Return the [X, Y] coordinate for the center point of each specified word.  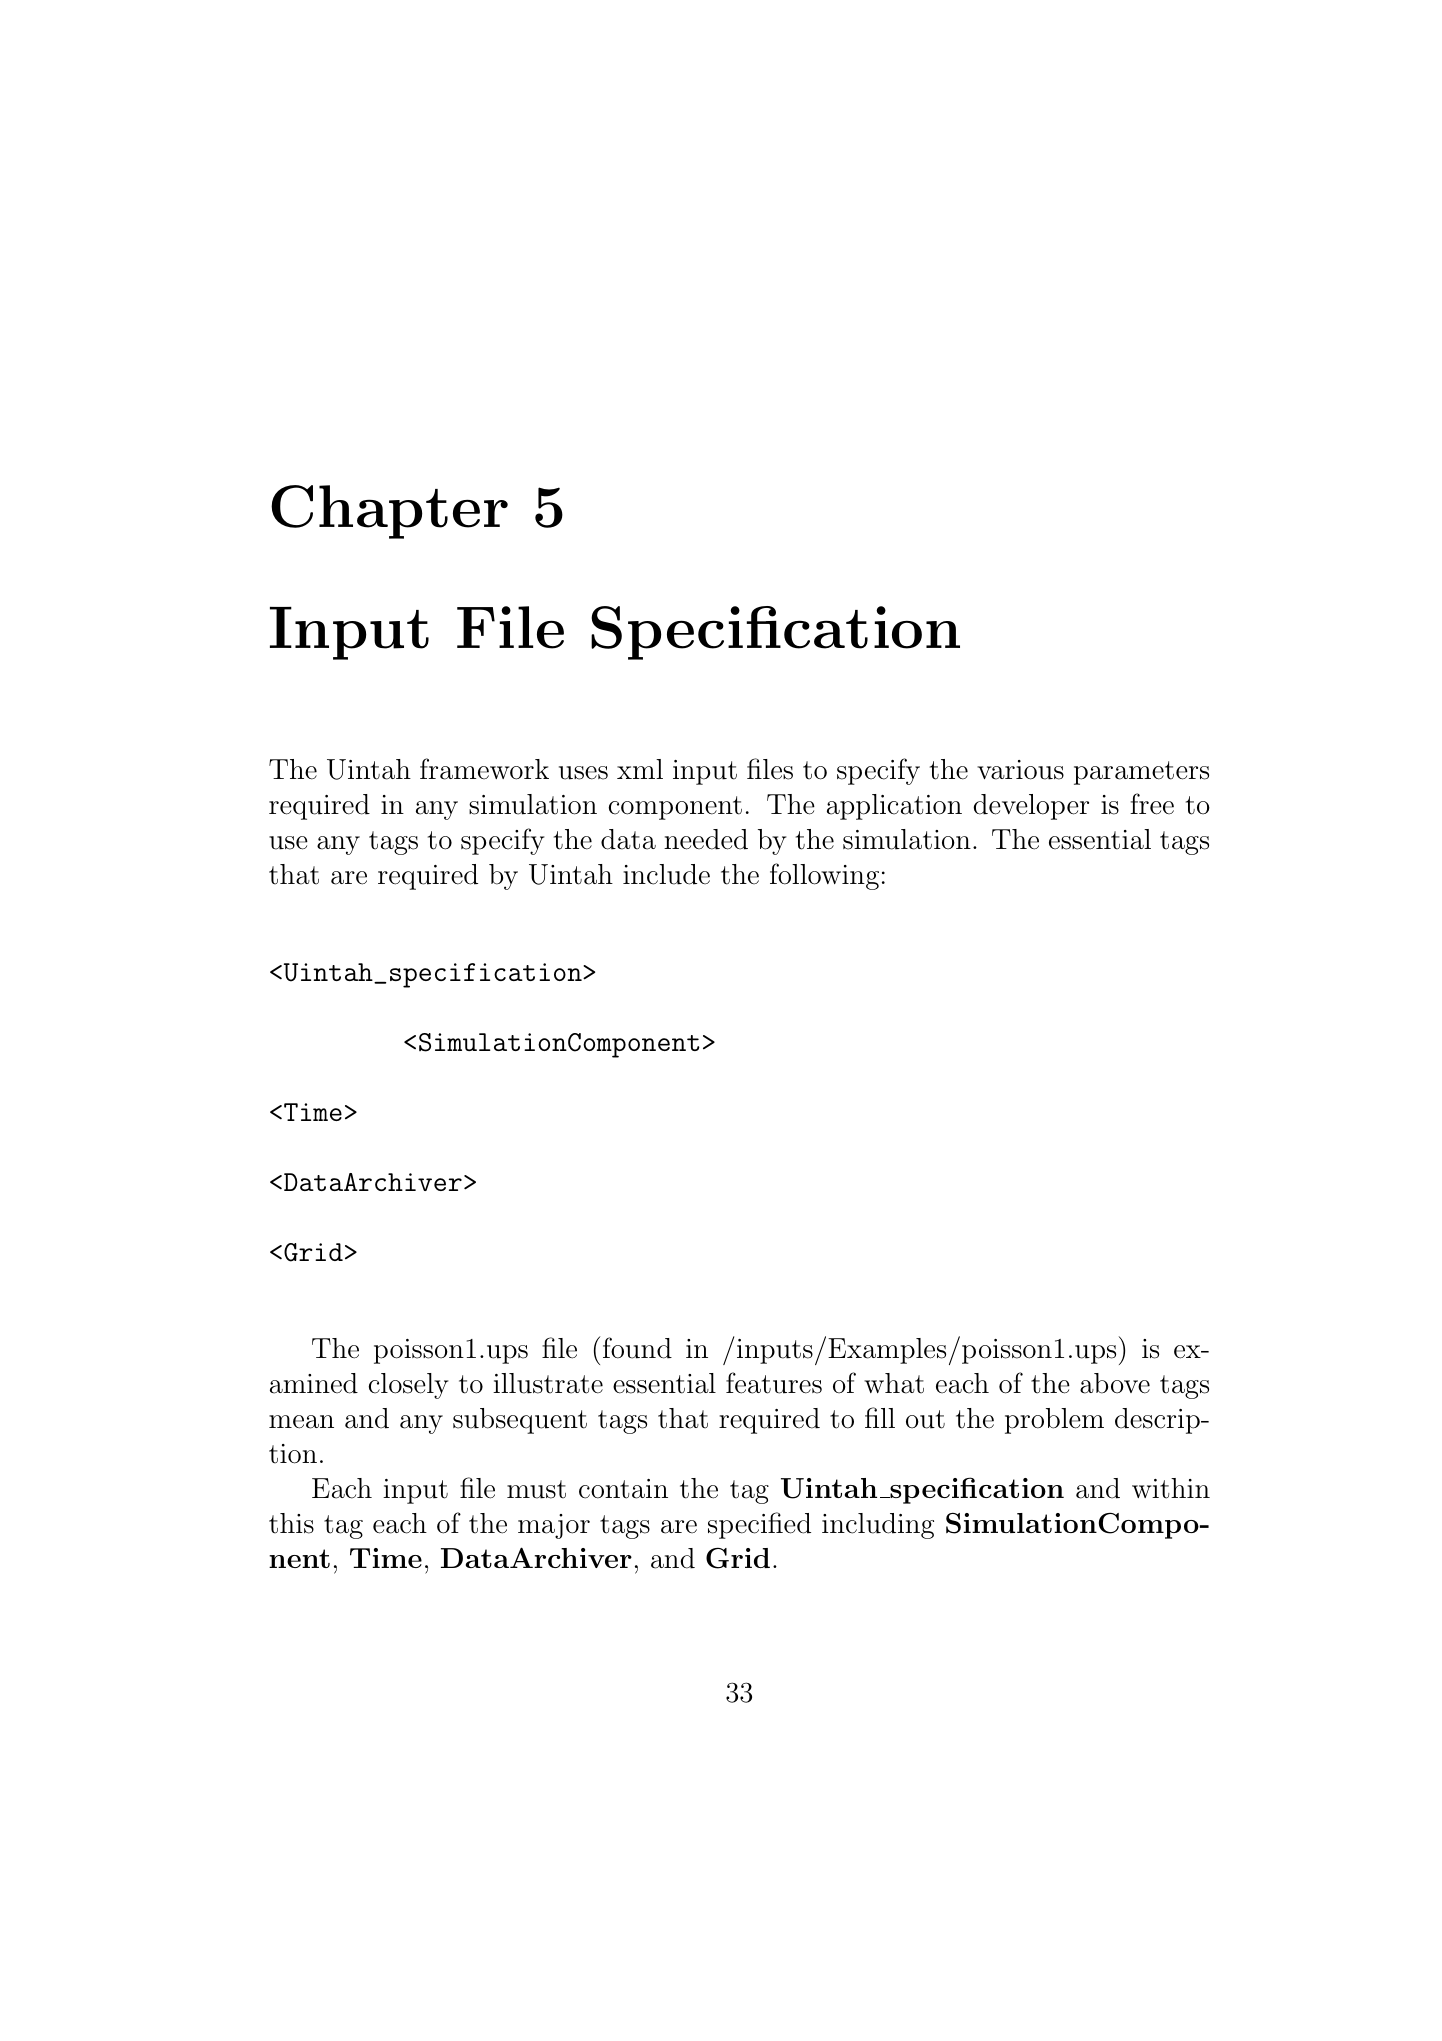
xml [640, 769]
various [1020, 770]
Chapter [389, 512]
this [291, 1523]
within [1171, 1488]
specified [759, 1525]
